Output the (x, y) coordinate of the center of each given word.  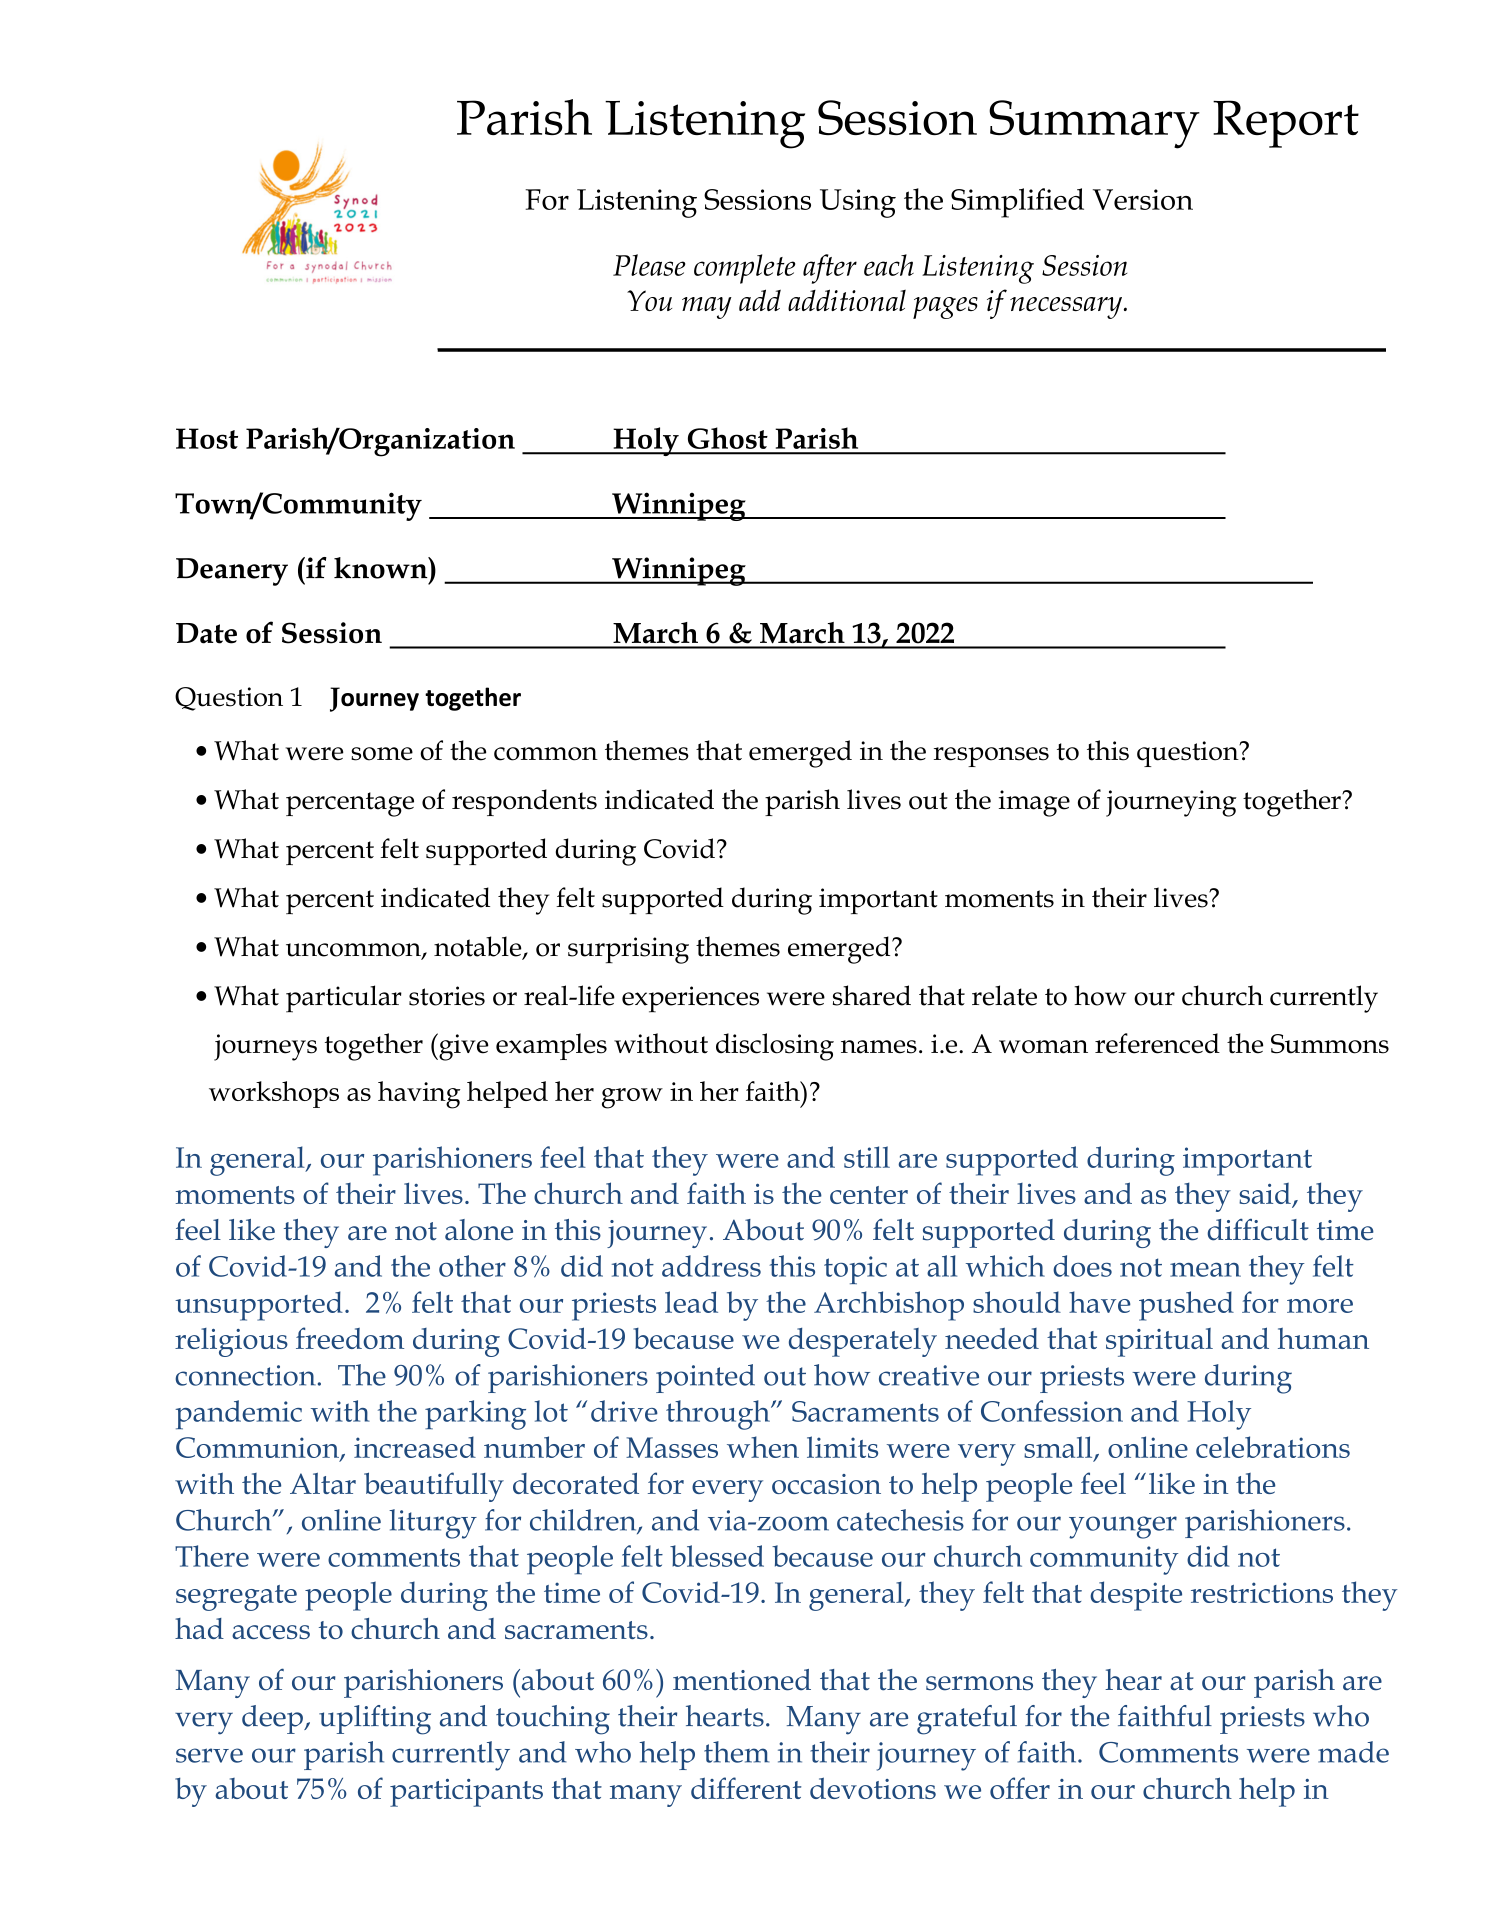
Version (1143, 199)
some (382, 754)
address (711, 1266)
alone (479, 1230)
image (1034, 803)
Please (649, 265)
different (746, 1788)
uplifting (375, 1720)
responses (991, 757)
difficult (1258, 1230)
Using (858, 203)
